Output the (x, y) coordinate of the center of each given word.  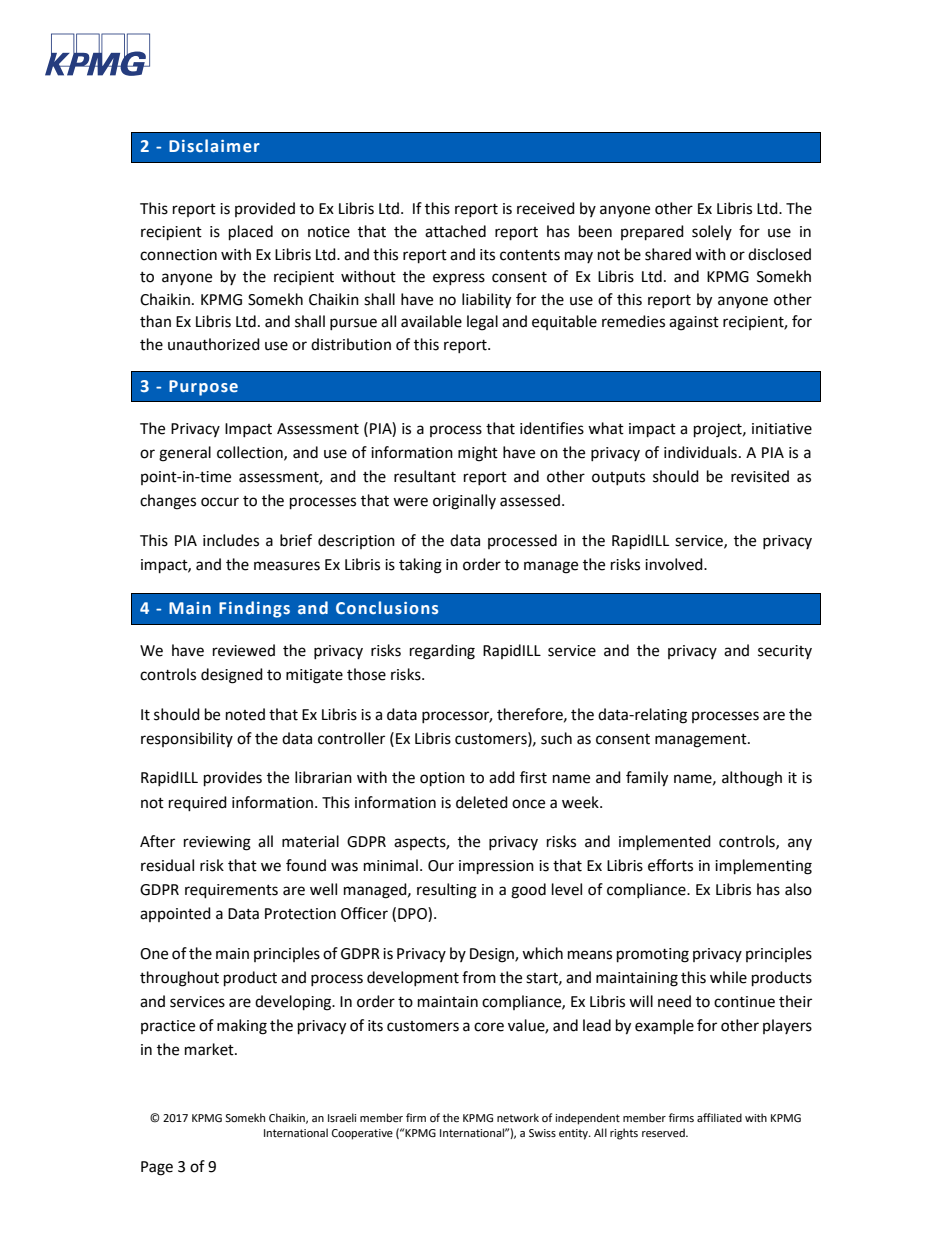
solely (712, 232)
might (478, 454)
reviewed (244, 650)
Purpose (203, 388)
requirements (231, 891)
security (785, 652)
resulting (447, 891)
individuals (700, 452)
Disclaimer (214, 146)
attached (455, 231)
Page (157, 1168)
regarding (442, 652)
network (518, 1118)
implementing (763, 867)
